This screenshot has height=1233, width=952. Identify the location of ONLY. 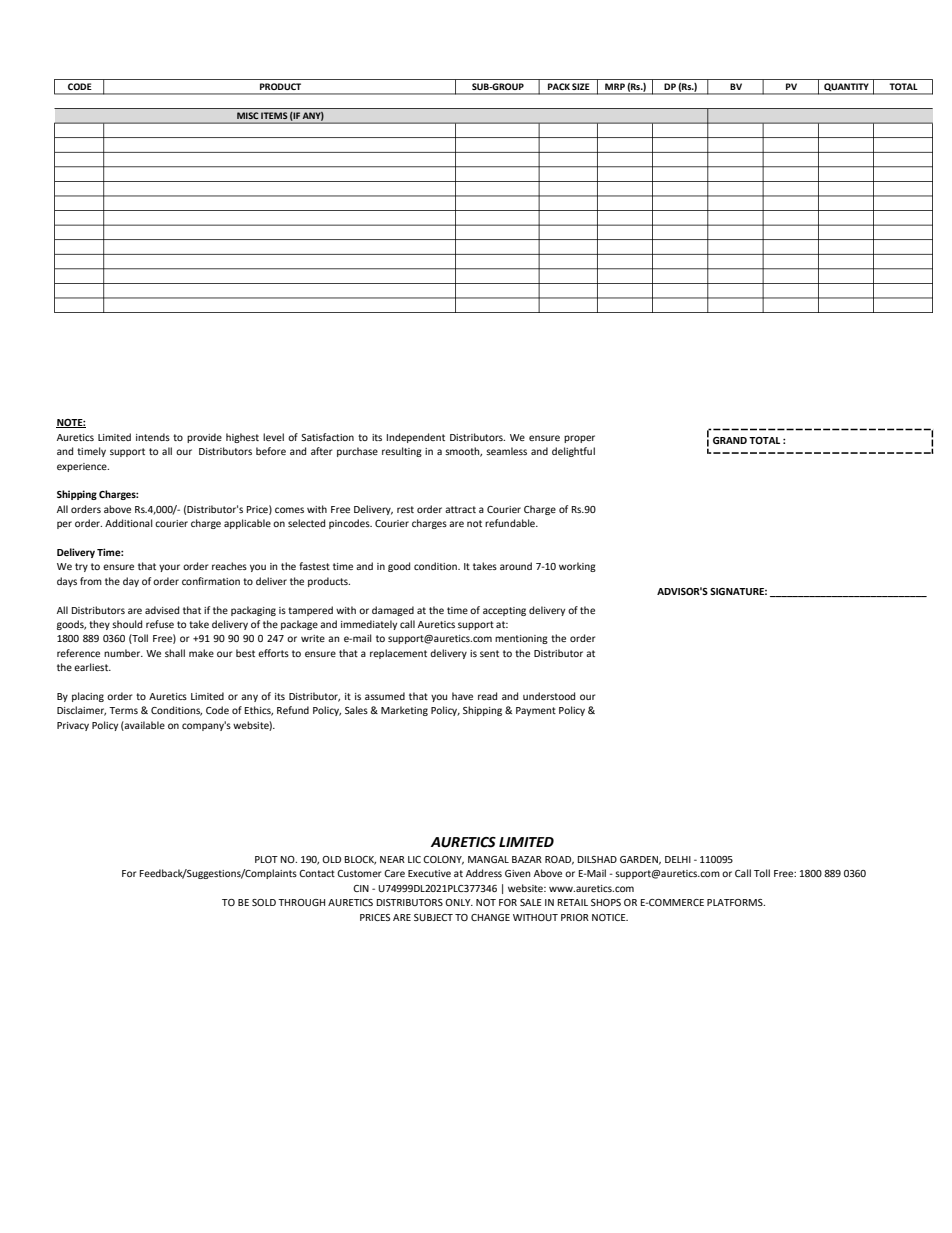
(459, 902).
